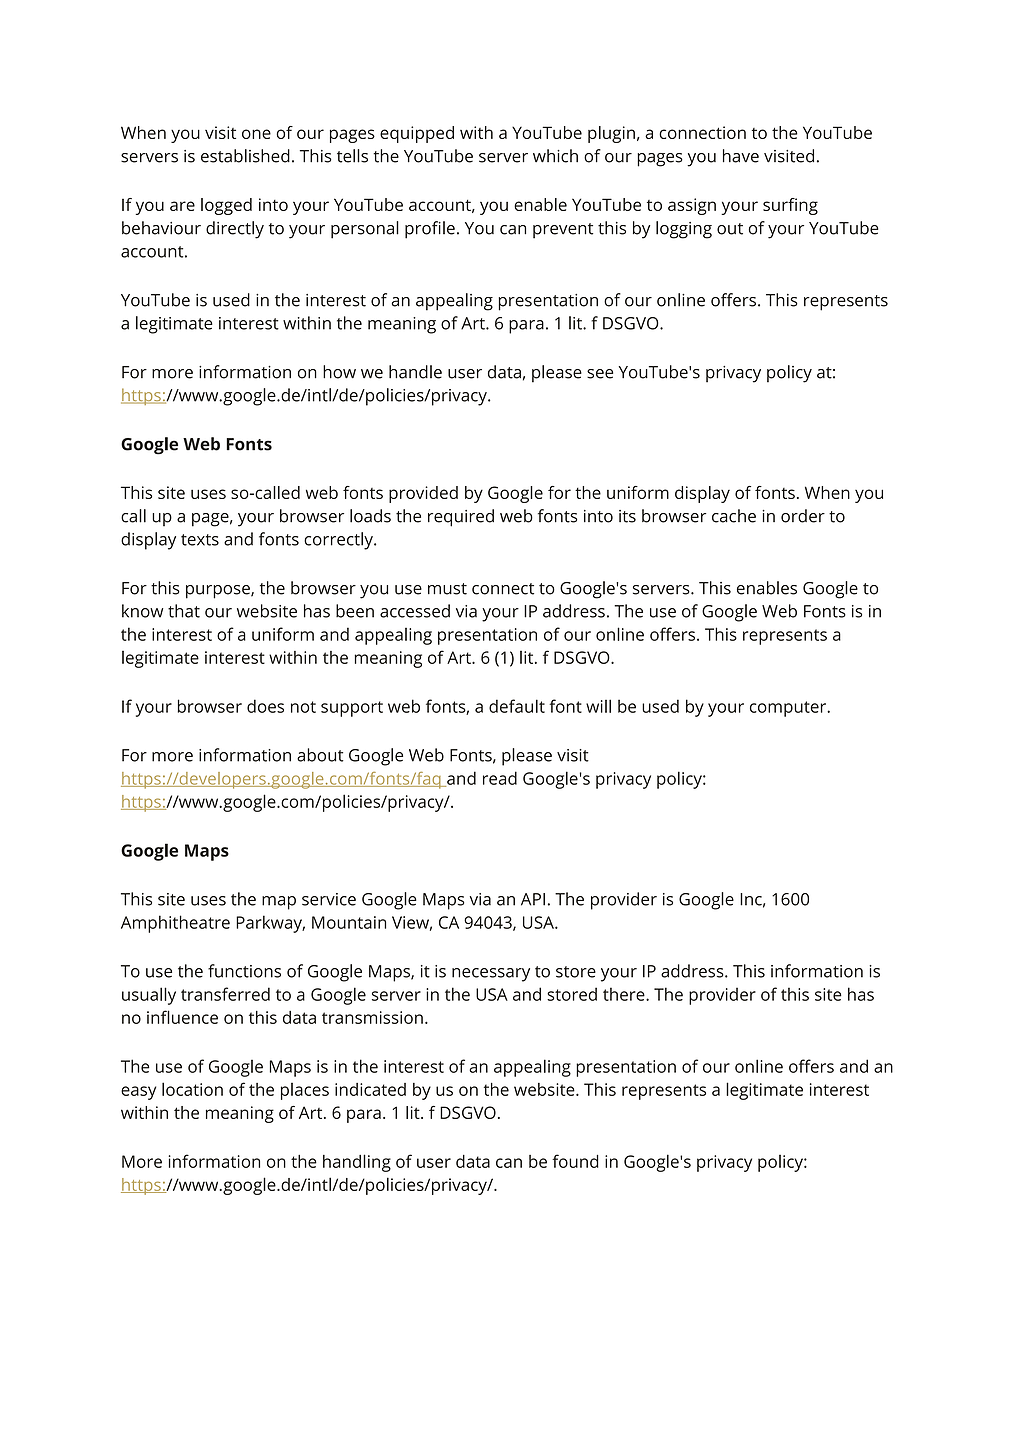  What do you see at coordinates (533, 899) in the screenshot?
I see `API` at bounding box center [533, 899].
